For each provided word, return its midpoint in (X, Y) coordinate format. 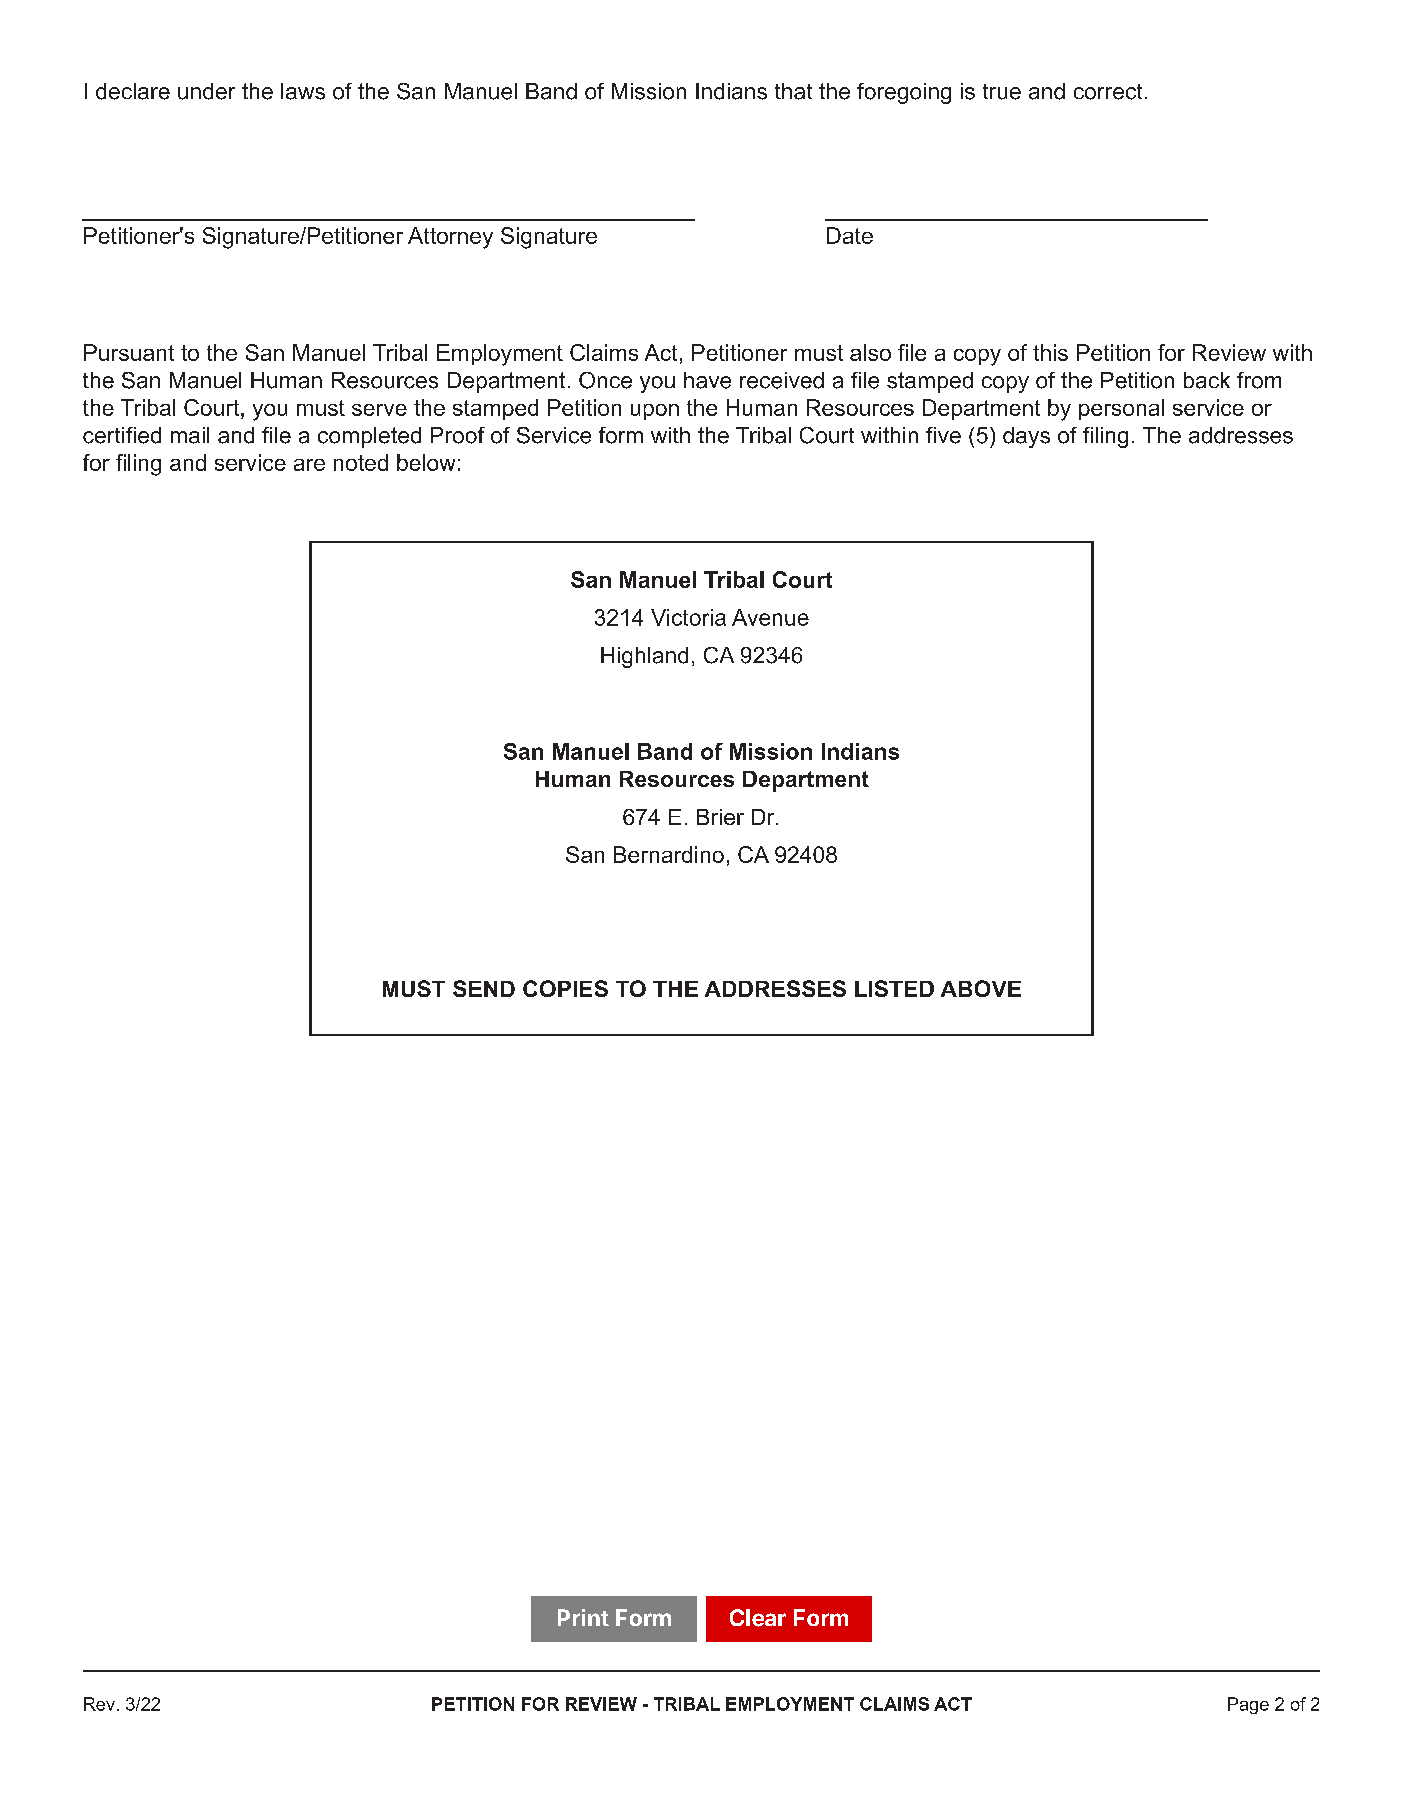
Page (1248, 1705)
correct (1108, 92)
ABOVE (981, 988)
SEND (484, 988)
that (793, 91)
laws (303, 91)
